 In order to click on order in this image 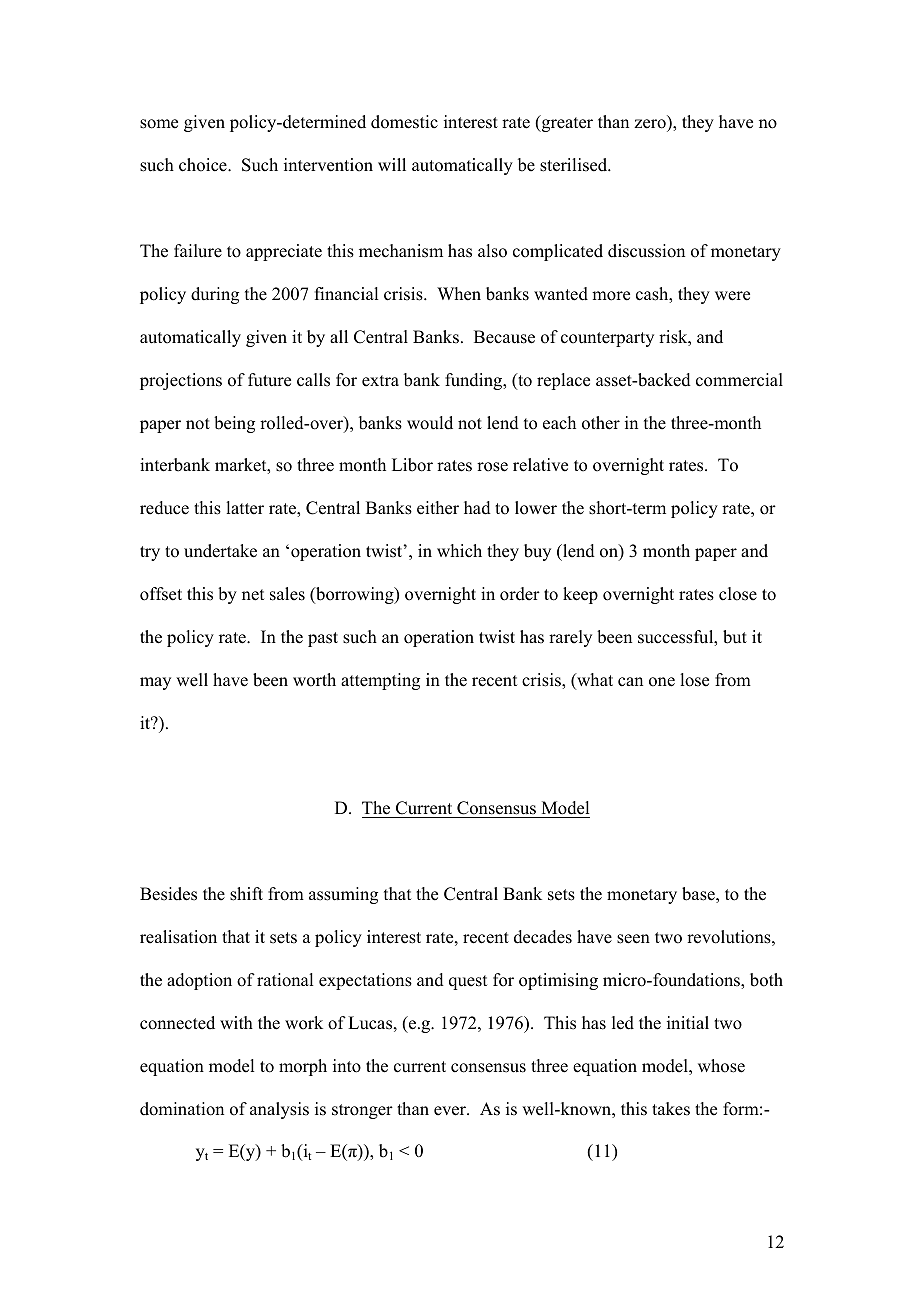, I will do `click(520, 594)`.
